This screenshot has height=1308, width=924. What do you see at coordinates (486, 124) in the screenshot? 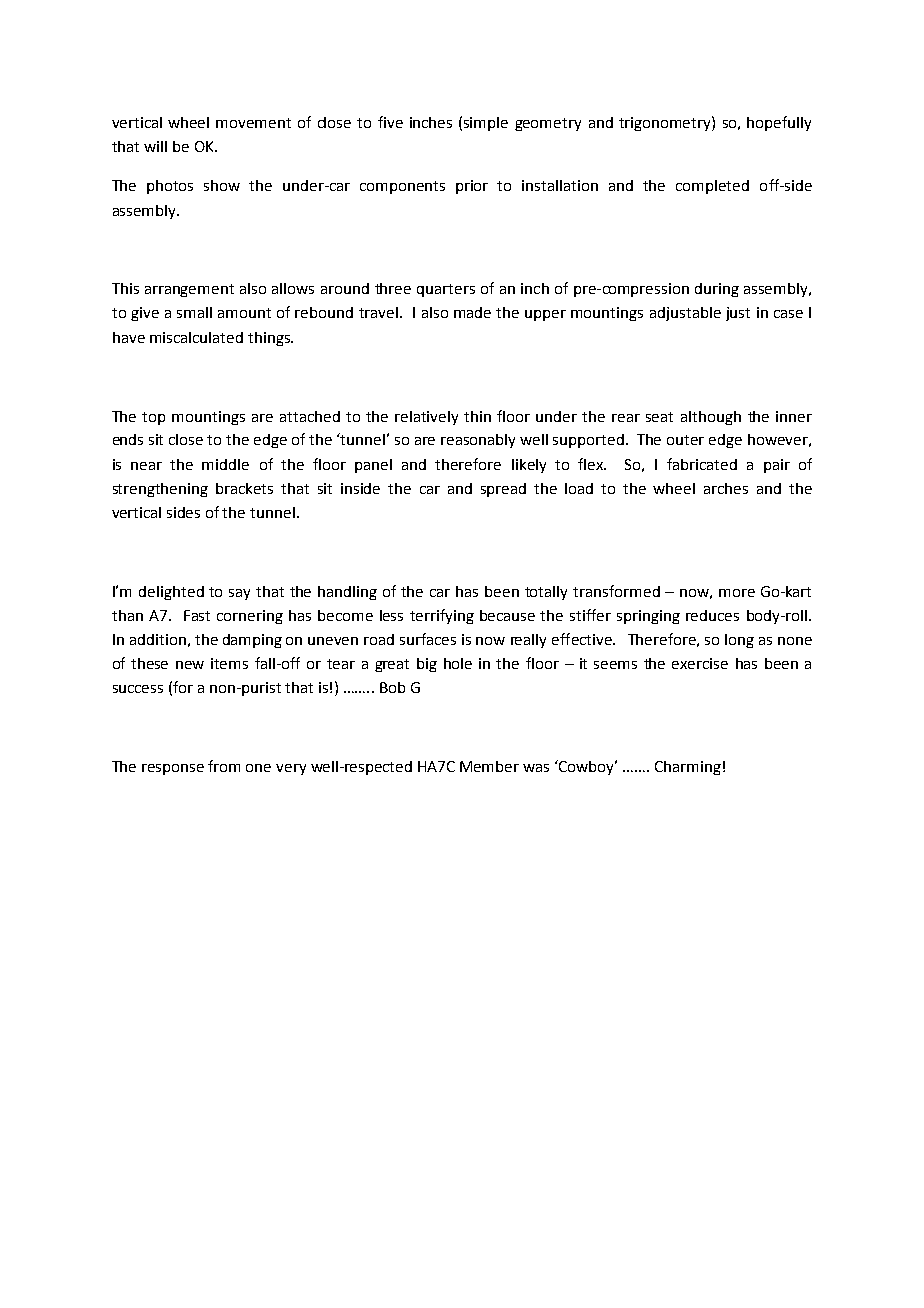
I see `simple` at bounding box center [486, 124].
